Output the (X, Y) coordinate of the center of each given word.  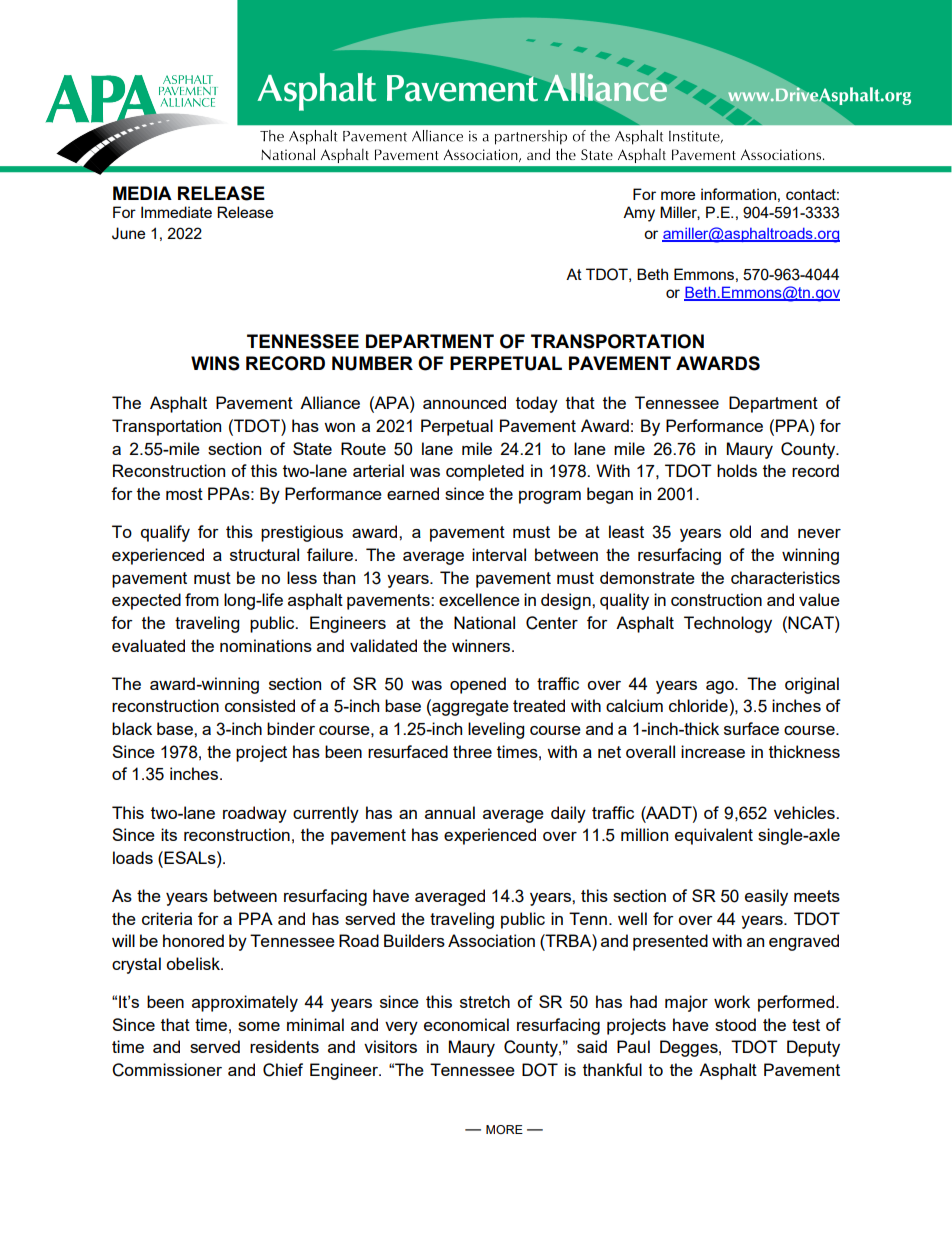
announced (464, 402)
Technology (728, 624)
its (169, 834)
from (202, 599)
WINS (215, 363)
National (484, 622)
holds (737, 470)
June (128, 233)
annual (450, 812)
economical (466, 1024)
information (738, 194)
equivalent (714, 836)
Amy (639, 214)
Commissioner (167, 1070)
